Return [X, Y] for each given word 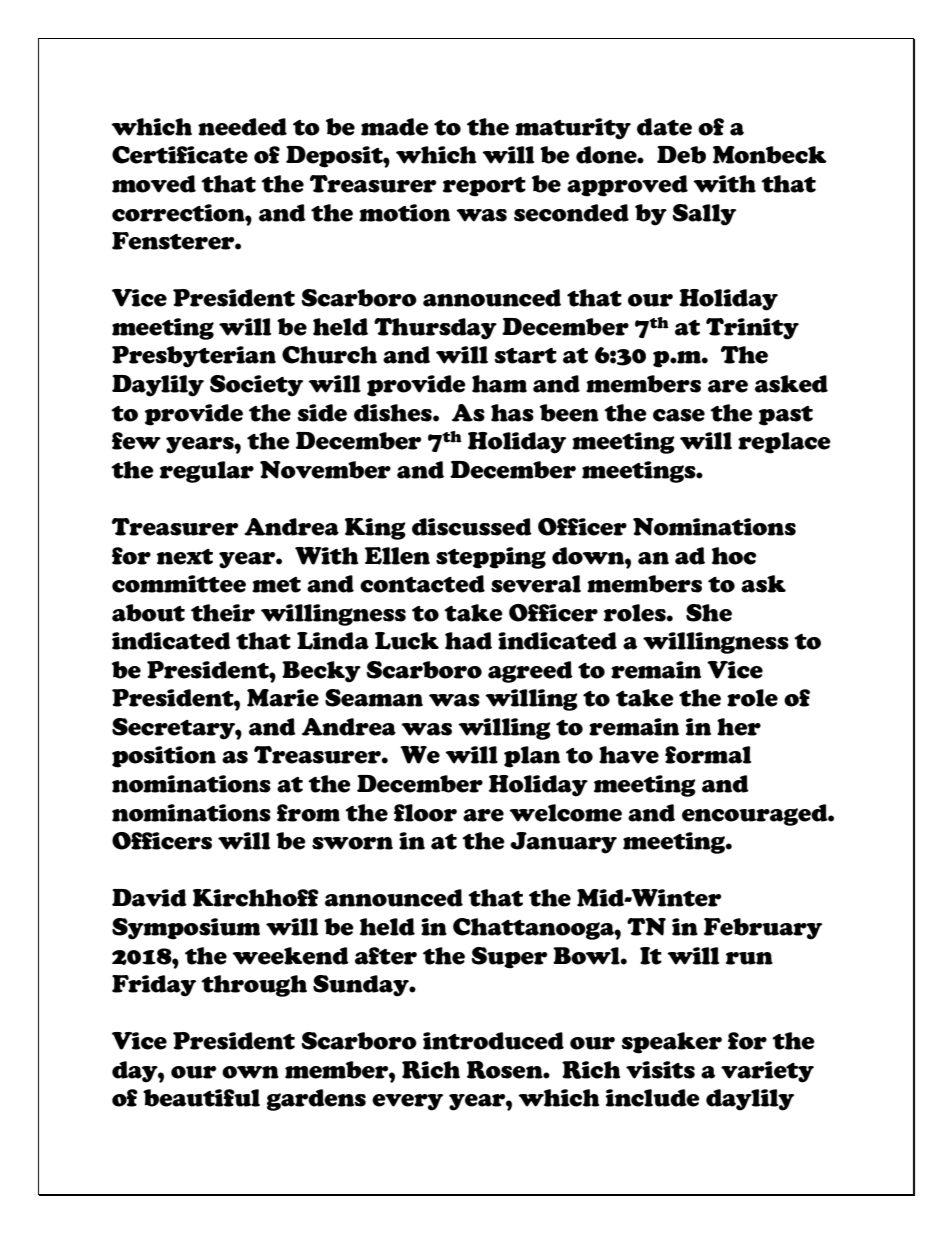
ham [499, 384]
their [223, 613]
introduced [493, 1041]
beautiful [201, 1098]
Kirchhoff [256, 898]
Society [256, 386]
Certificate [180, 155]
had [468, 641]
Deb [681, 155]
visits [660, 1070]
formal [708, 755]
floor [425, 813]
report [484, 187]
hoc [734, 556]
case [679, 415]
